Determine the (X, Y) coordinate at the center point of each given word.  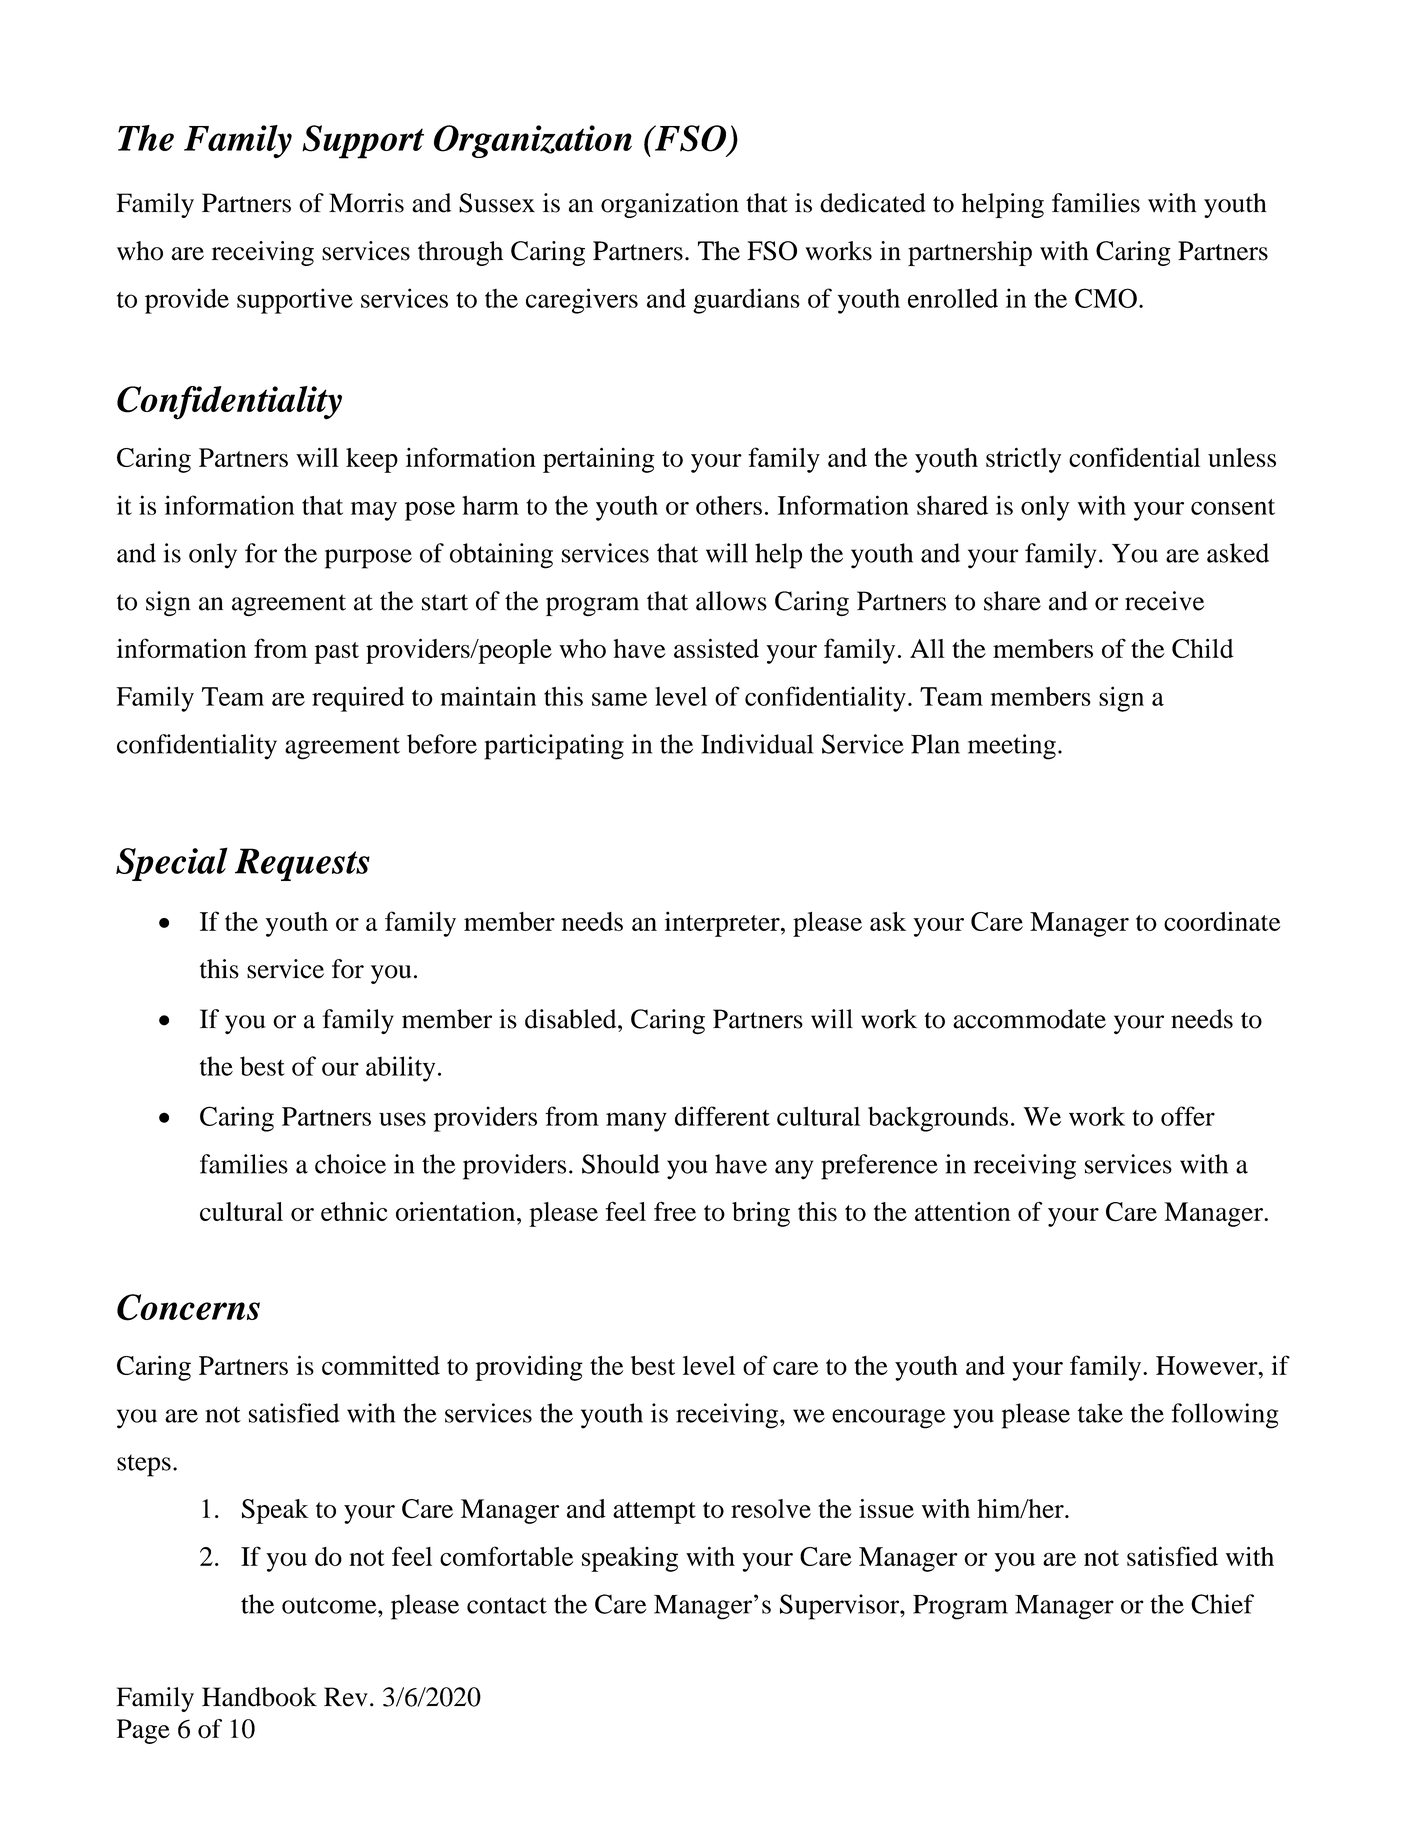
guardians (746, 301)
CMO (1106, 298)
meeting (1012, 747)
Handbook (259, 1697)
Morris (366, 203)
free (675, 1211)
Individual (757, 744)
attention (962, 1211)
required (358, 699)
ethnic (354, 1211)
